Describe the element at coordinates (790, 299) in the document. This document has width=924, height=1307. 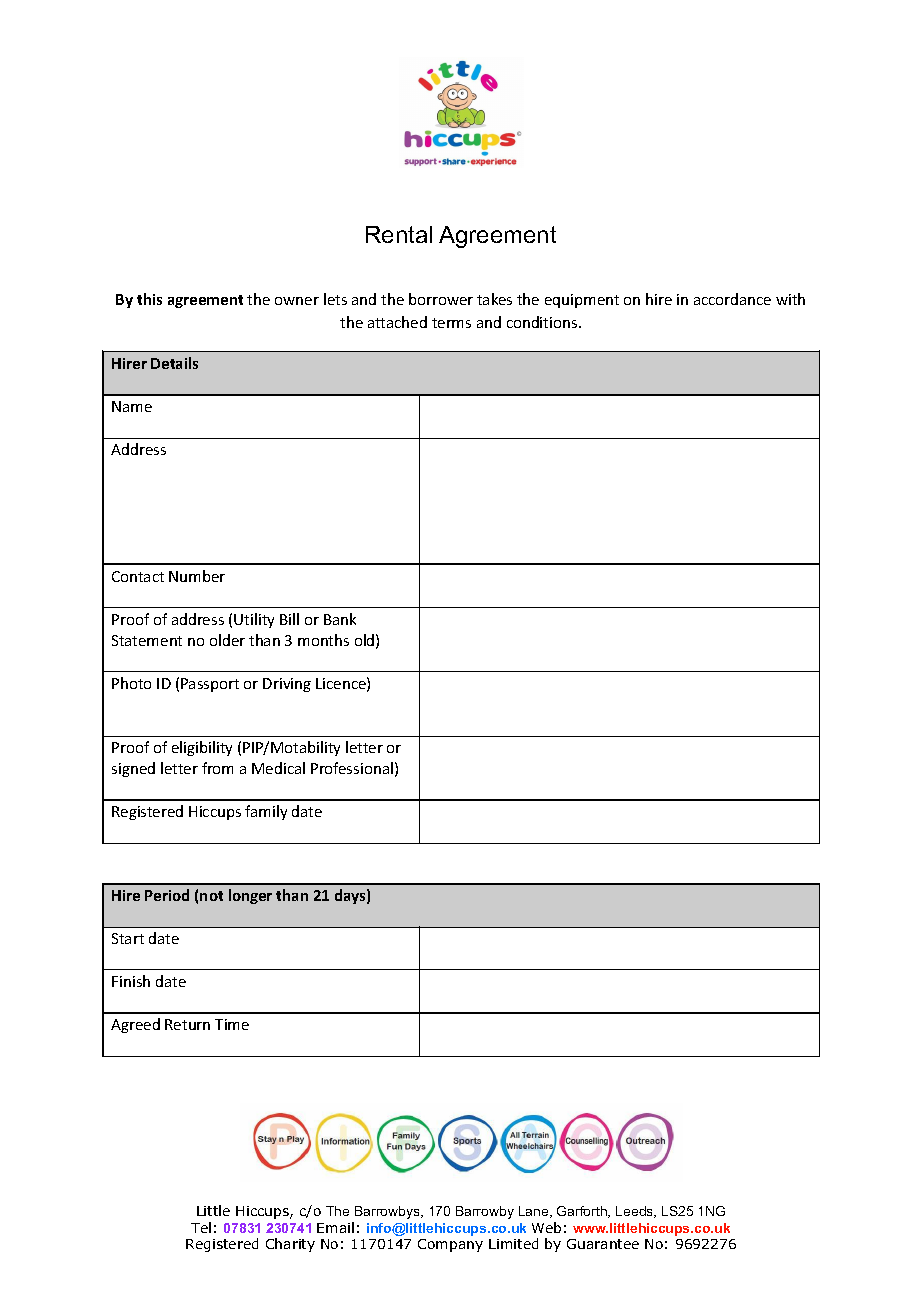
I see `with` at that location.
